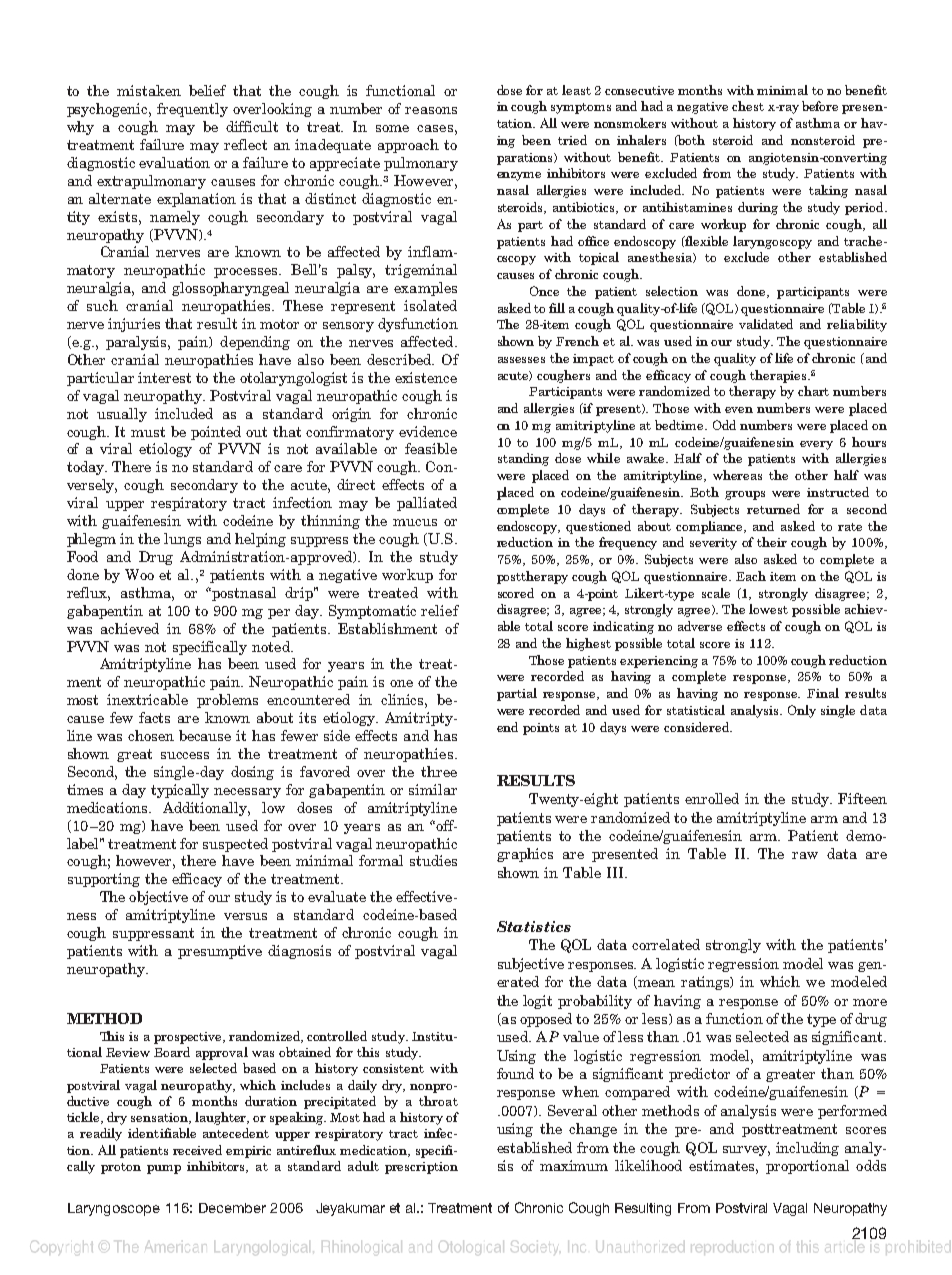 This document has height=1275, width=952. What do you see at coordinates (534, 926) in the document?
I see `Statistics` at bounding box center [534, 926].
